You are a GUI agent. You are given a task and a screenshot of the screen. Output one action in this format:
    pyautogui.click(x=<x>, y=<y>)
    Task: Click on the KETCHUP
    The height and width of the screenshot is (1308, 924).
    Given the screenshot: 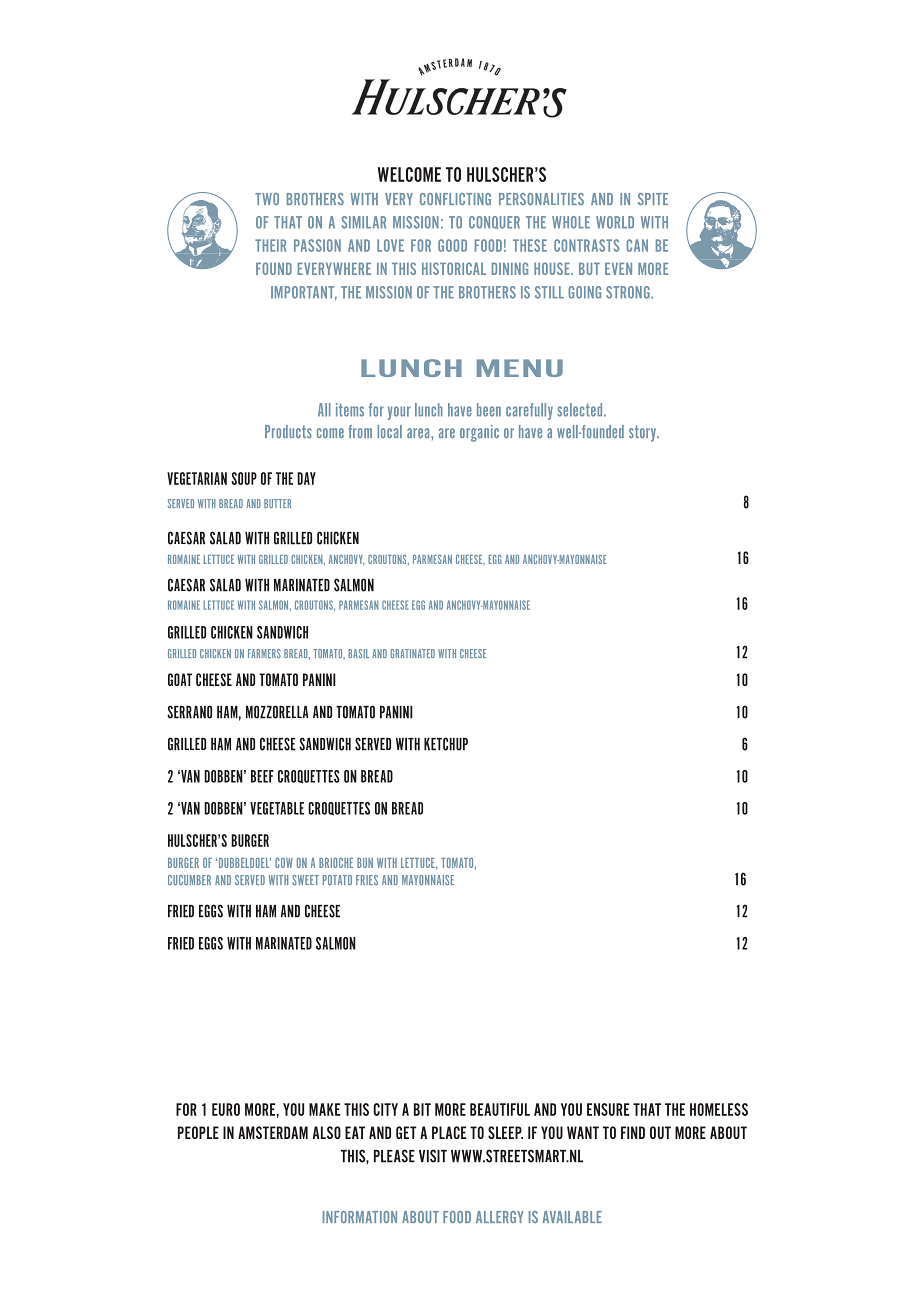 What is the action you would take?
    pyautogui.click(x=446, y=744)
